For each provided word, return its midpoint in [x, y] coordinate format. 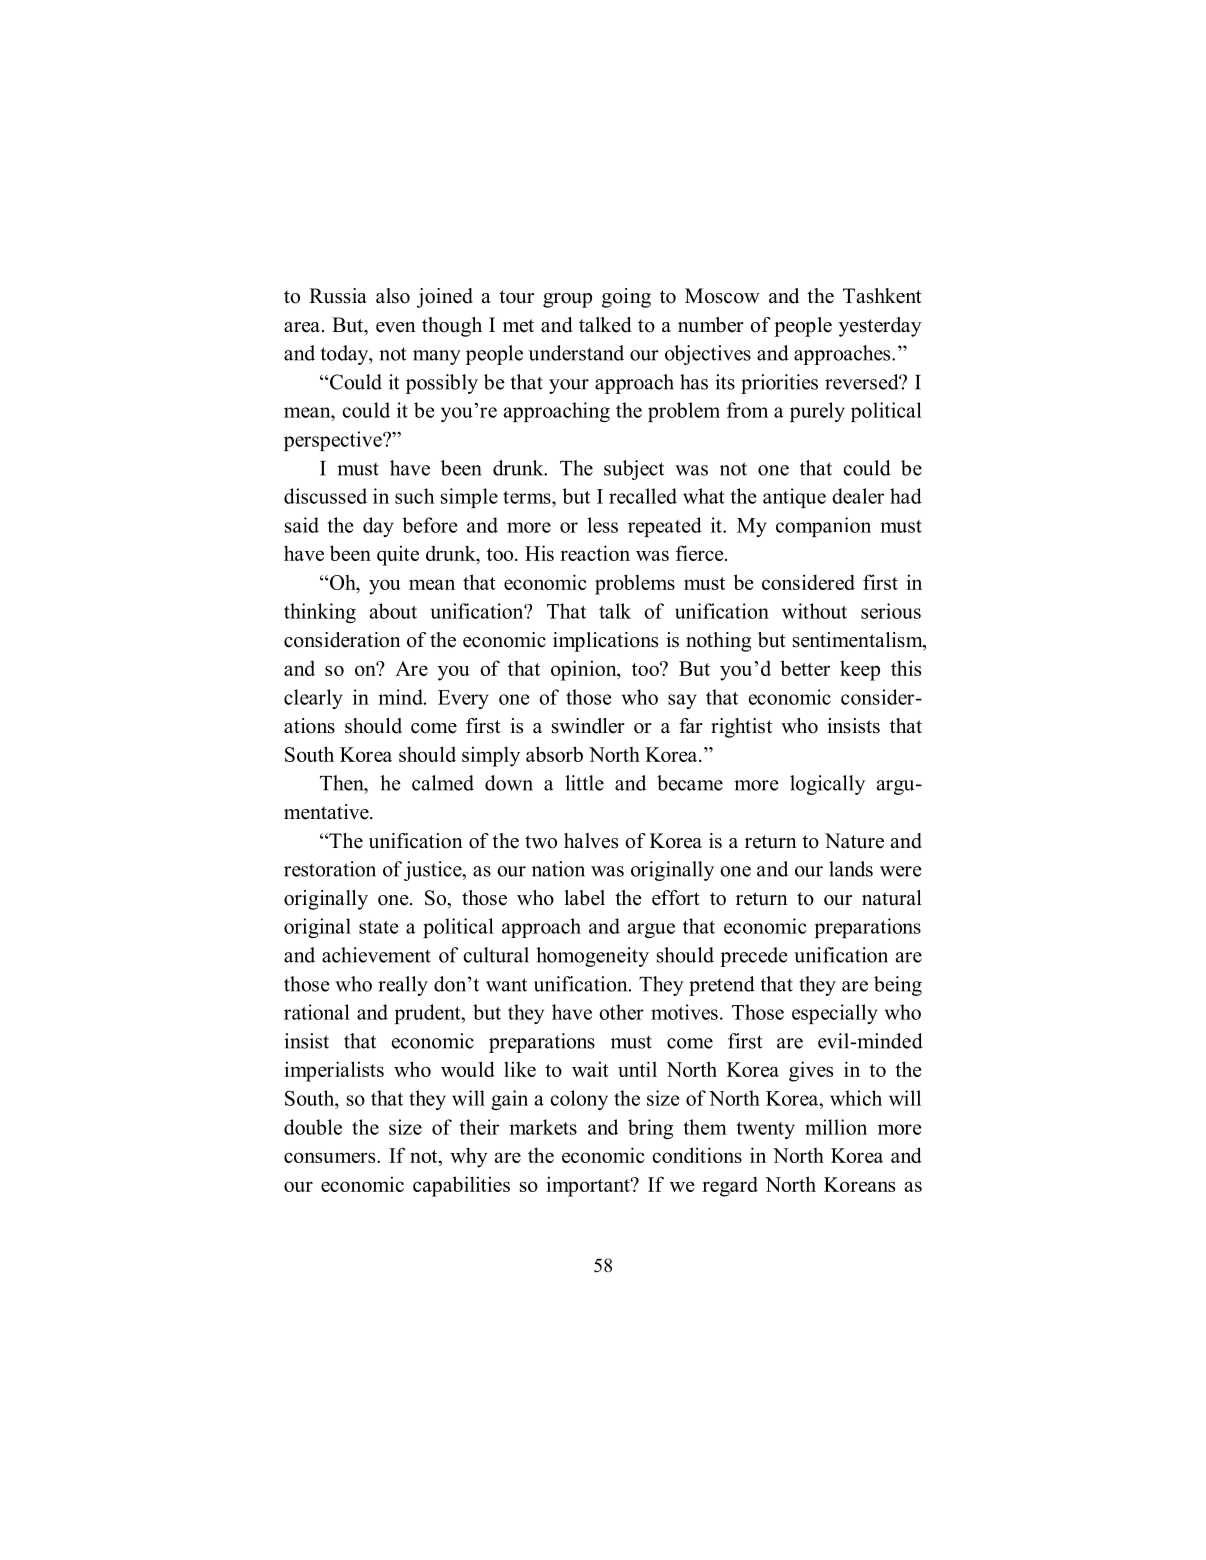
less [602, 525]
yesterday [880, 327]
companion [823, 527]
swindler [588, 726]
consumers [331, 1157]
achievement [376, 955]
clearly [313, 699]
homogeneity [592, 957]
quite [398, 555]
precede [754, 957]
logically [827, 785]
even [396, 327]
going [626, 298]
